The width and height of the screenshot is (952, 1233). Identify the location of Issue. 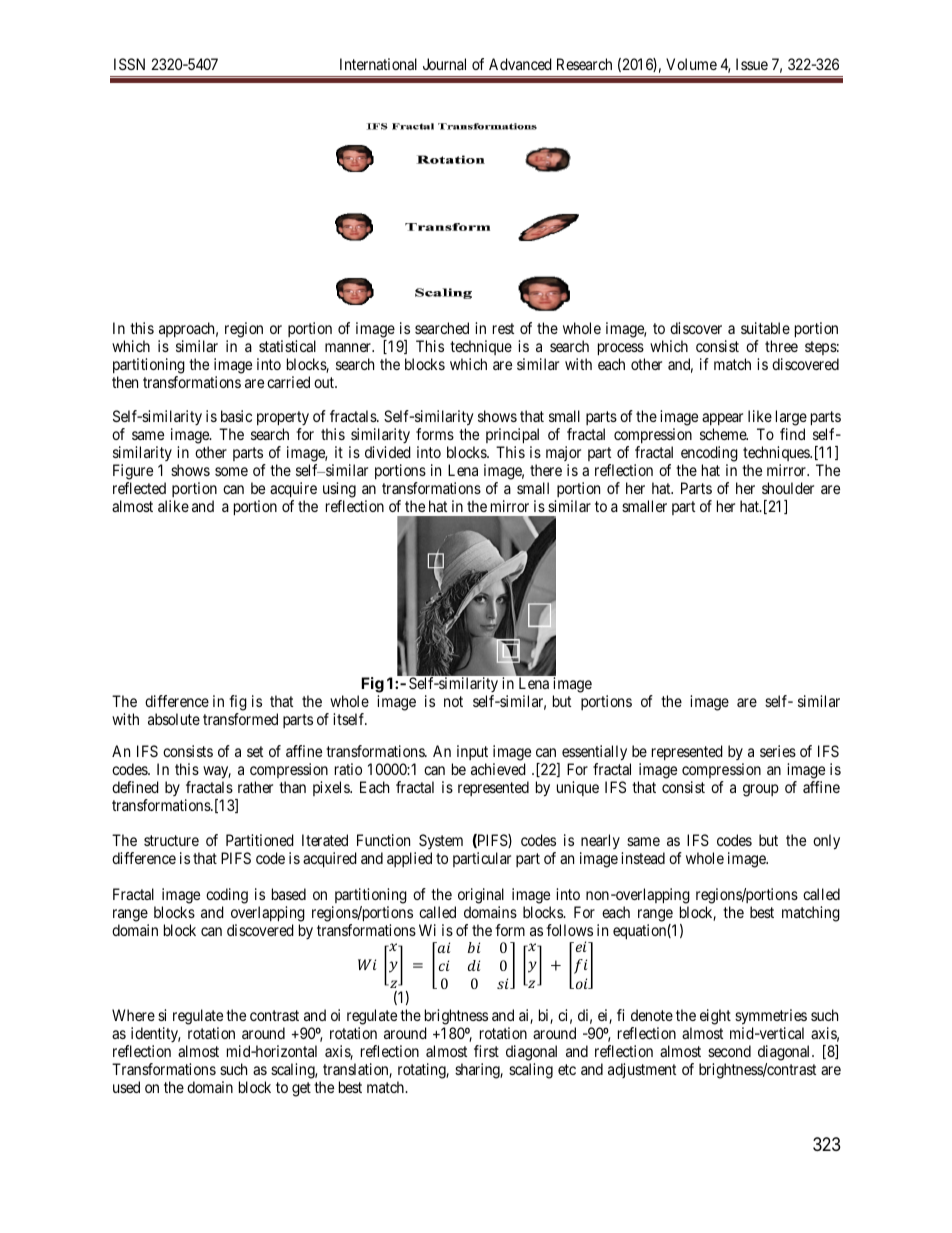
(752, 64).
